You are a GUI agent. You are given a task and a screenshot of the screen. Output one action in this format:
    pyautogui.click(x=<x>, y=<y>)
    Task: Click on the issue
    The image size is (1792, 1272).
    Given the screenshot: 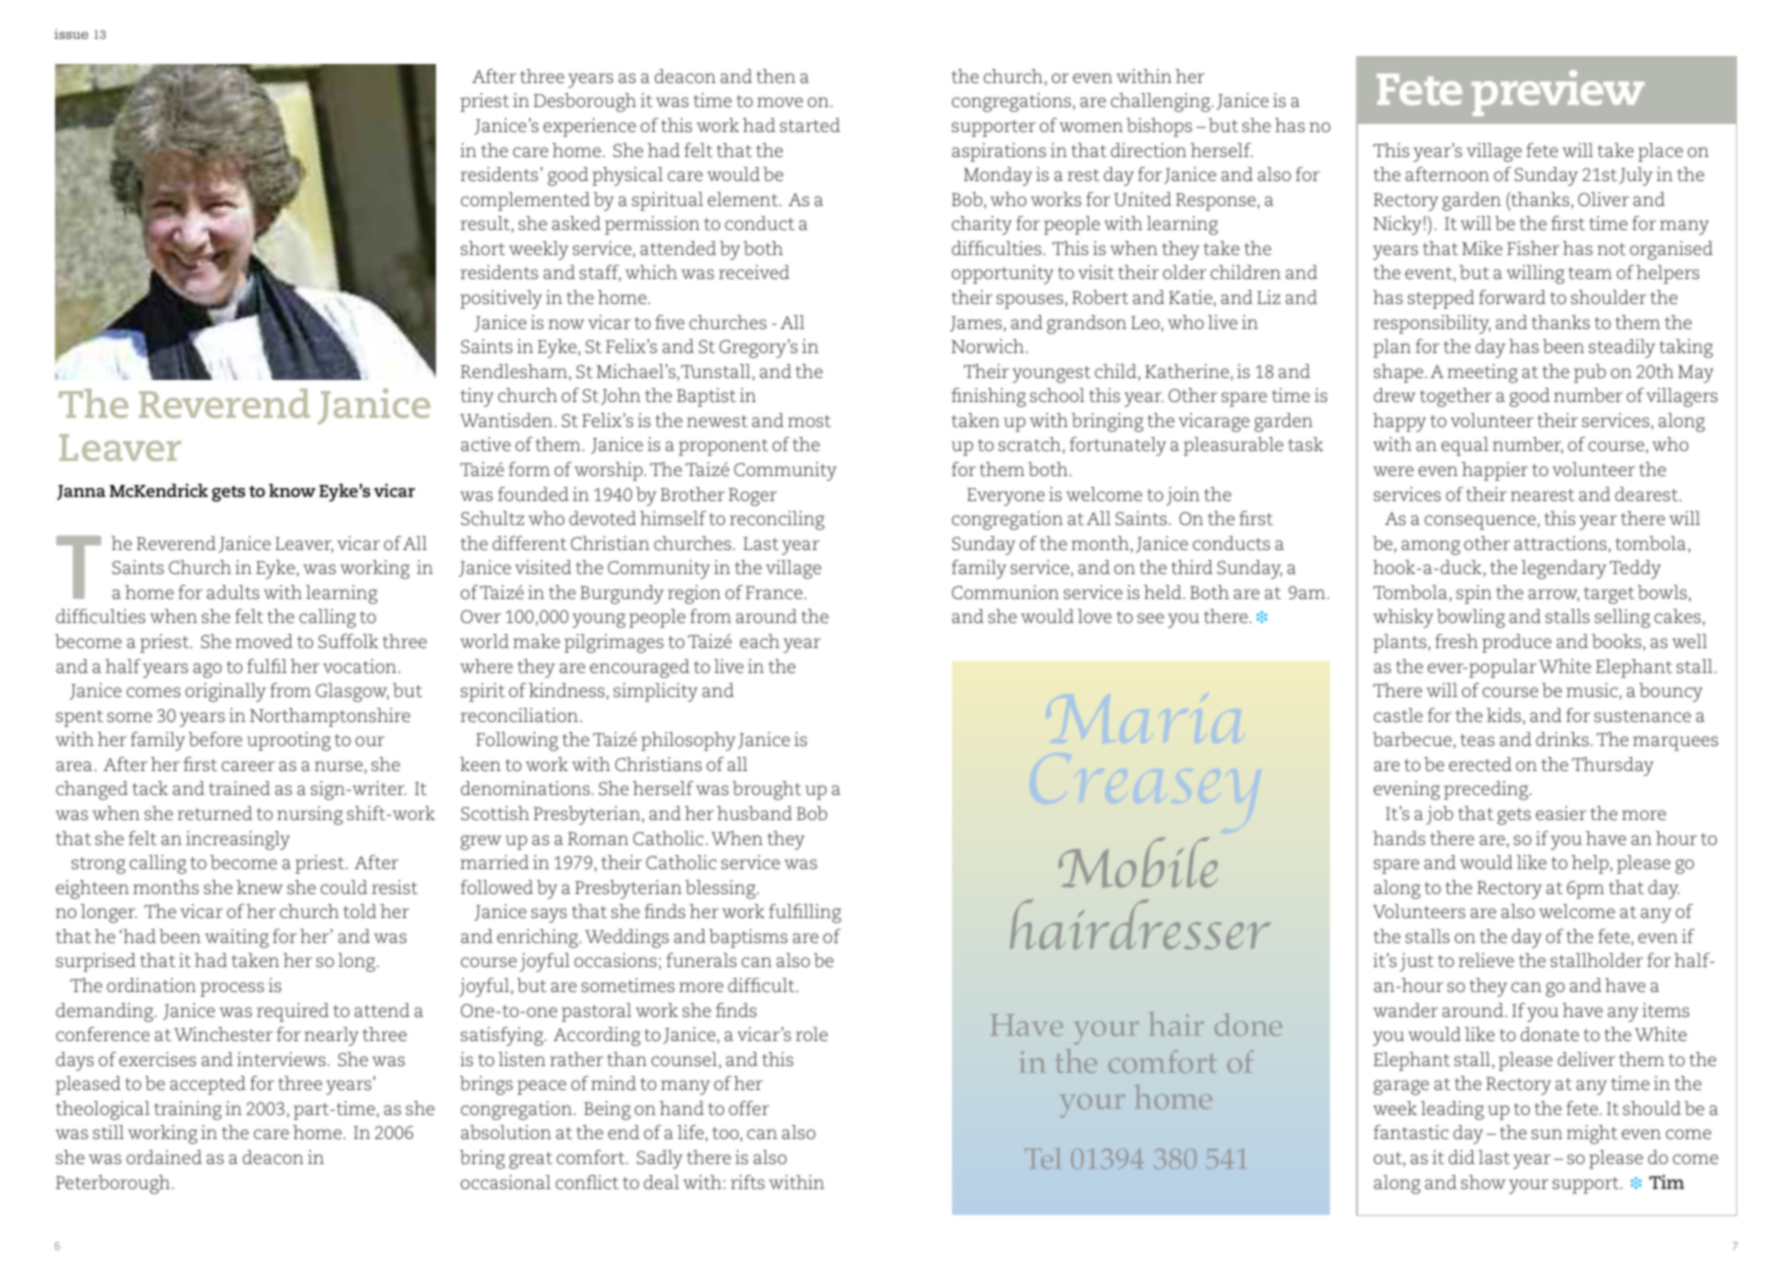 What is the action you would take?
    pyautogui.click(x=71, y=34)
